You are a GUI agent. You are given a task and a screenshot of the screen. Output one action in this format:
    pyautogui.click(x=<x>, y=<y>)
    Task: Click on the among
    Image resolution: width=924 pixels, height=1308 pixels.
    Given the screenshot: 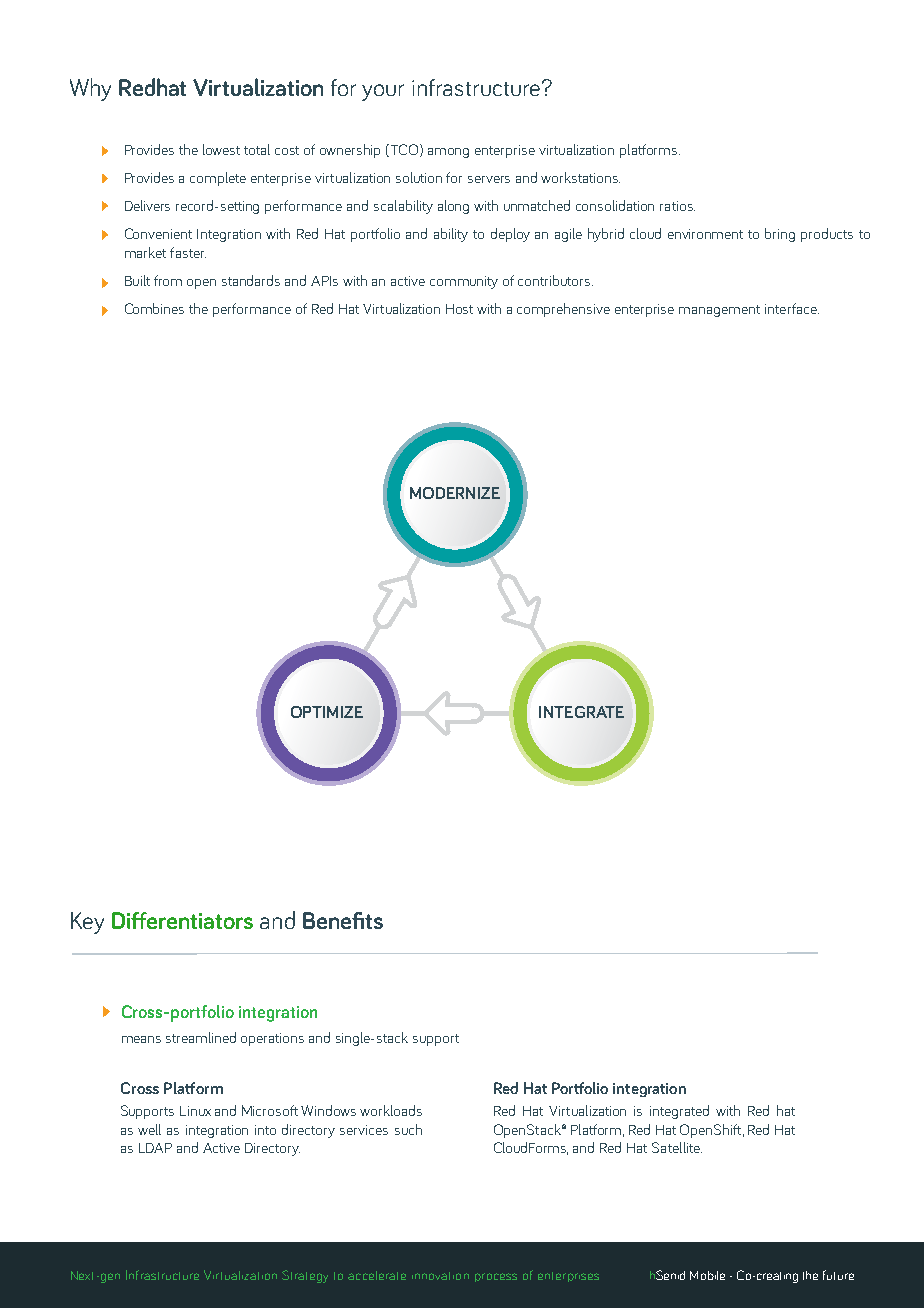 What is the action you would take?
    pyautogui.click(x=448, y=153)
